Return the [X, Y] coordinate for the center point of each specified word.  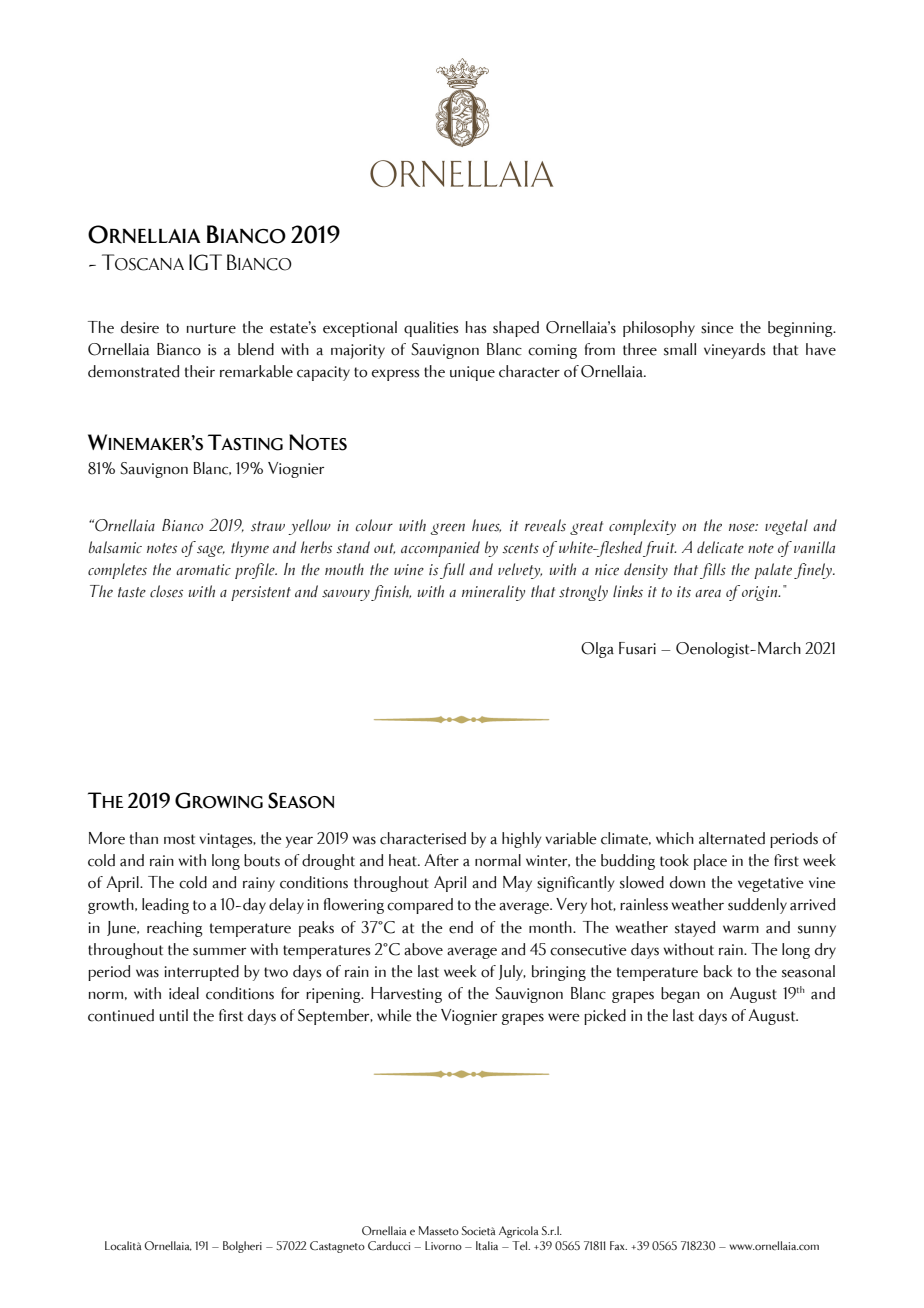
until [173, 1015]
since [717, 328]
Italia [487, 1245]
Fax [618, 1245]
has [476, 327]
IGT [205, 262]
